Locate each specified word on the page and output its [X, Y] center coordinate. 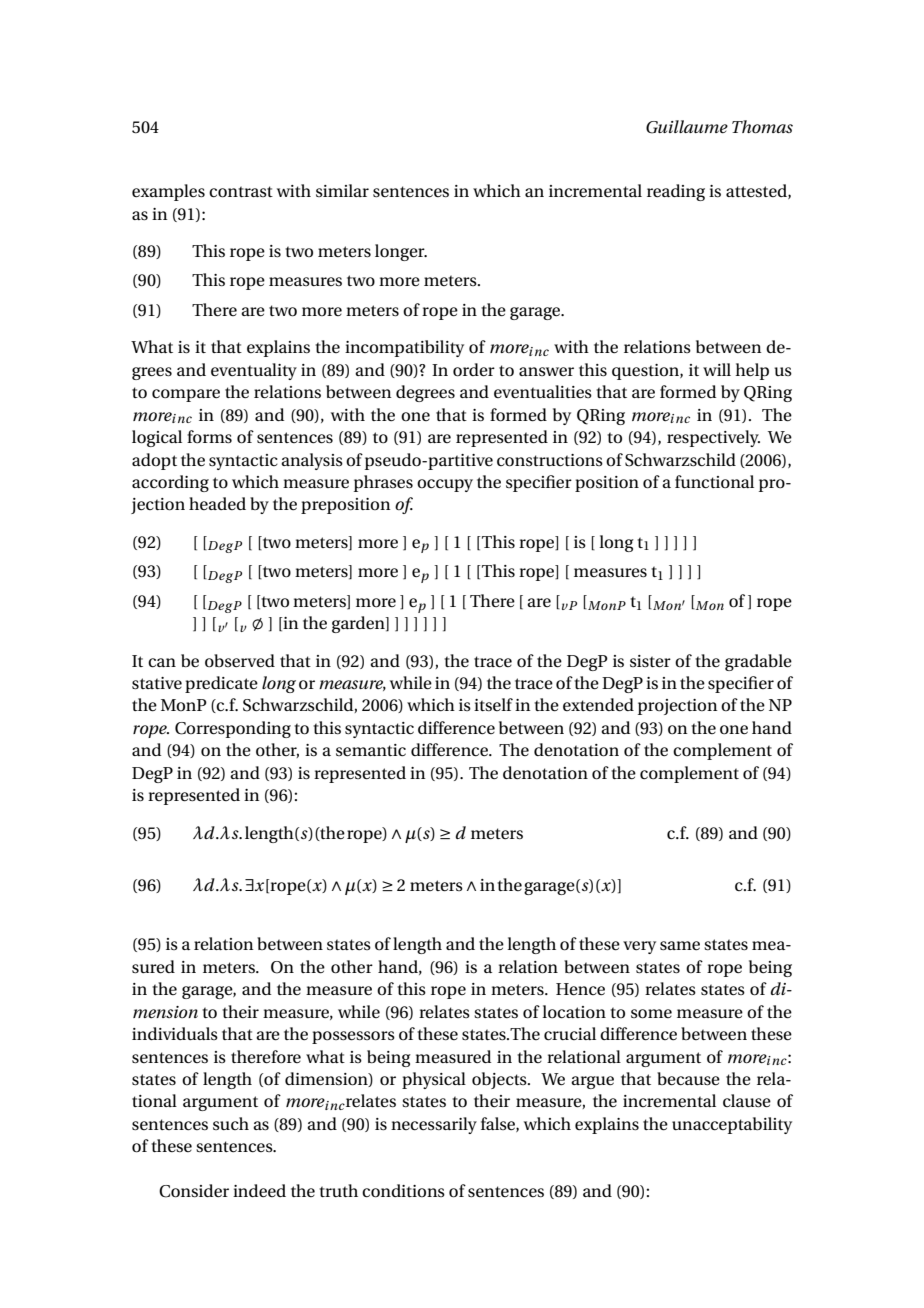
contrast [241, 192]
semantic [371, 750]
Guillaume [687, 127]
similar [342, 190]
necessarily [434, 1125]
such [231, 1123]
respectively [713, 438]
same [680, 946]
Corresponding [233, 729]
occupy [445, 485]
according [170, 483]
